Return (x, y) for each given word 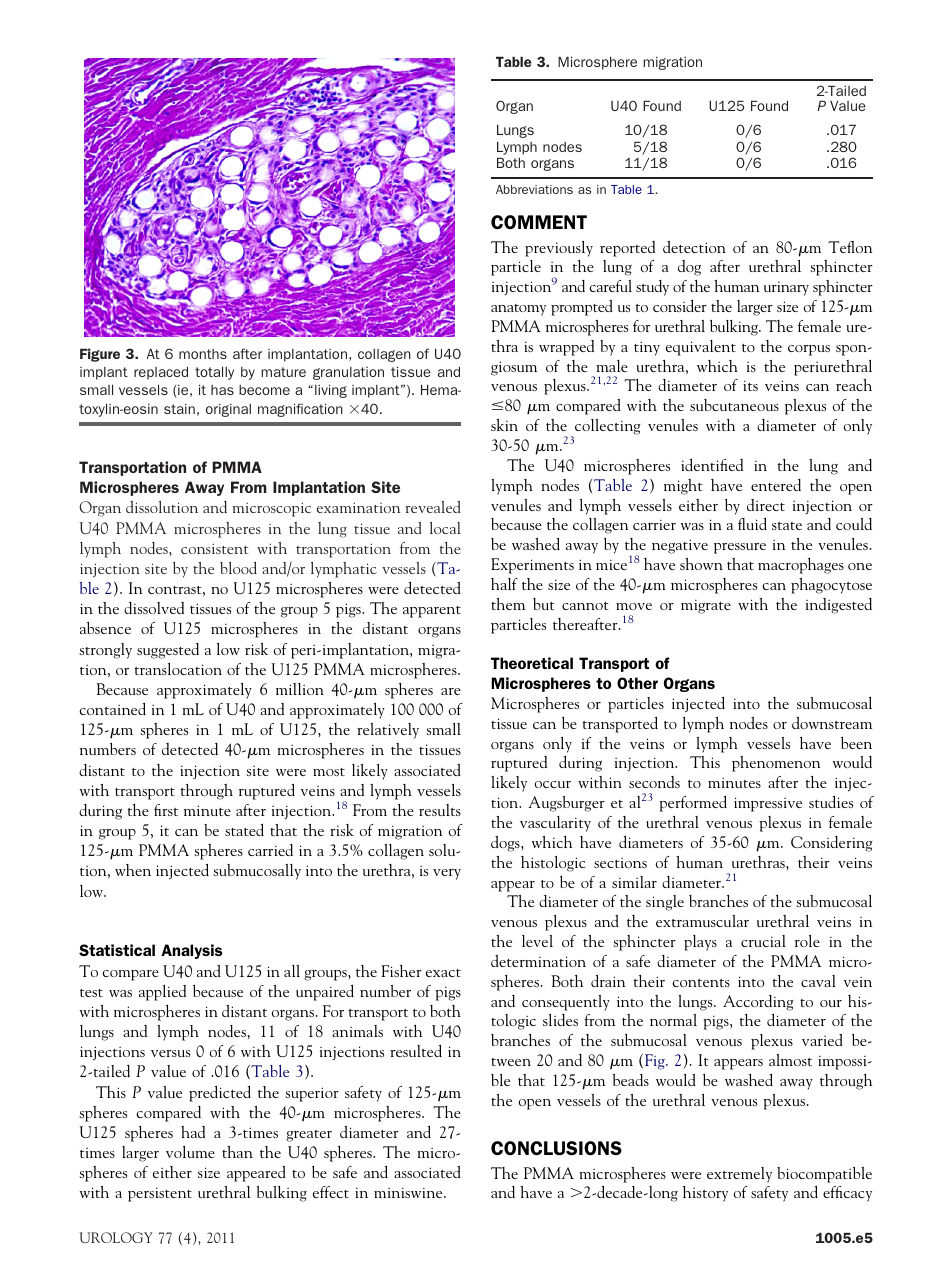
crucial (763, 941)
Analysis (191, 951)
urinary (786, 288)
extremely (739, 1175)
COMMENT (539, 222)
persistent (160, 1194)
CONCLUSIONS (556, 1148)
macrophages (801, 566)
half (504, 584)
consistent (214, 548)
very (447, 874)
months (203, 354)
